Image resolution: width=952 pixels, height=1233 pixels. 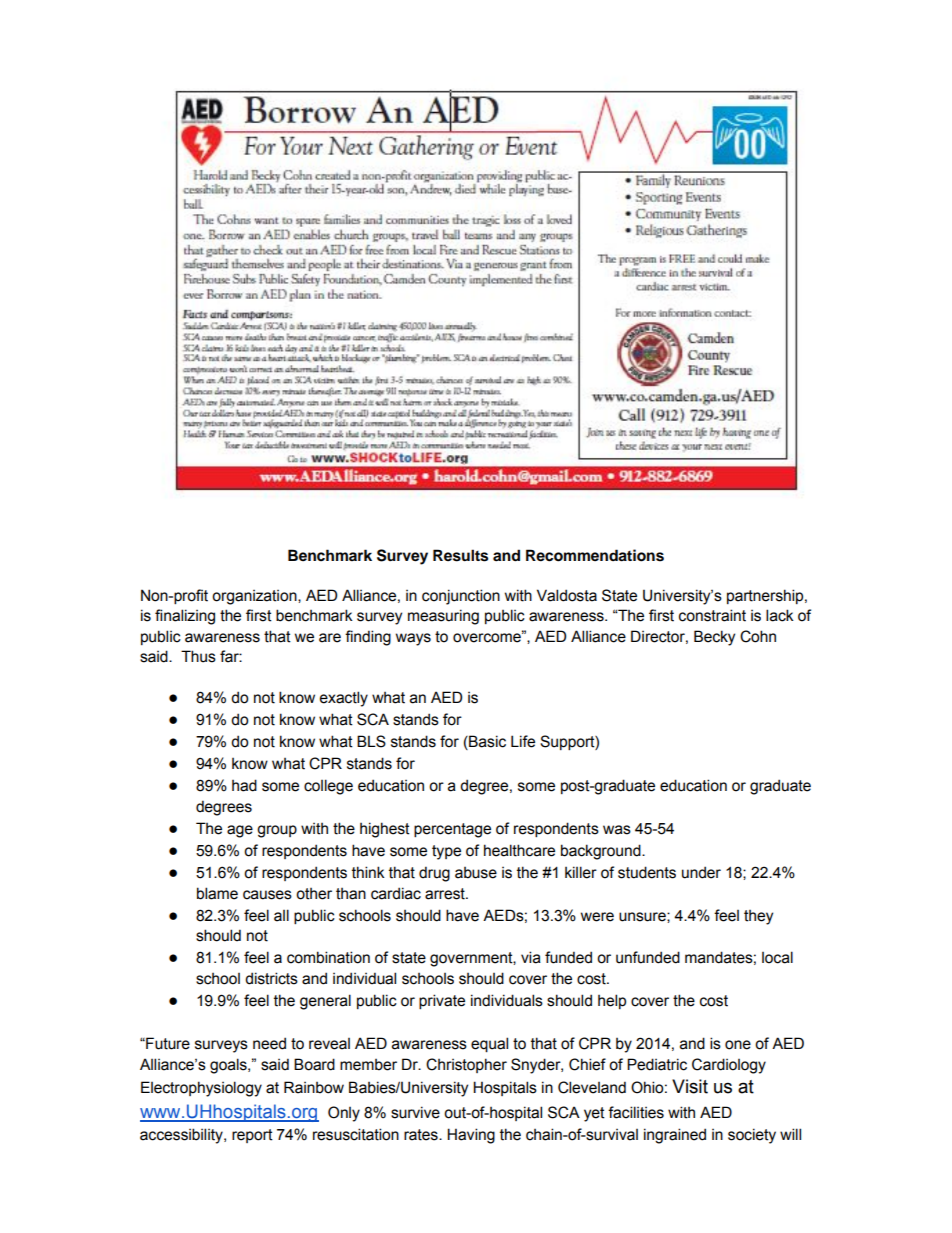 I want to click on causes, so click(x=267, y=895).
